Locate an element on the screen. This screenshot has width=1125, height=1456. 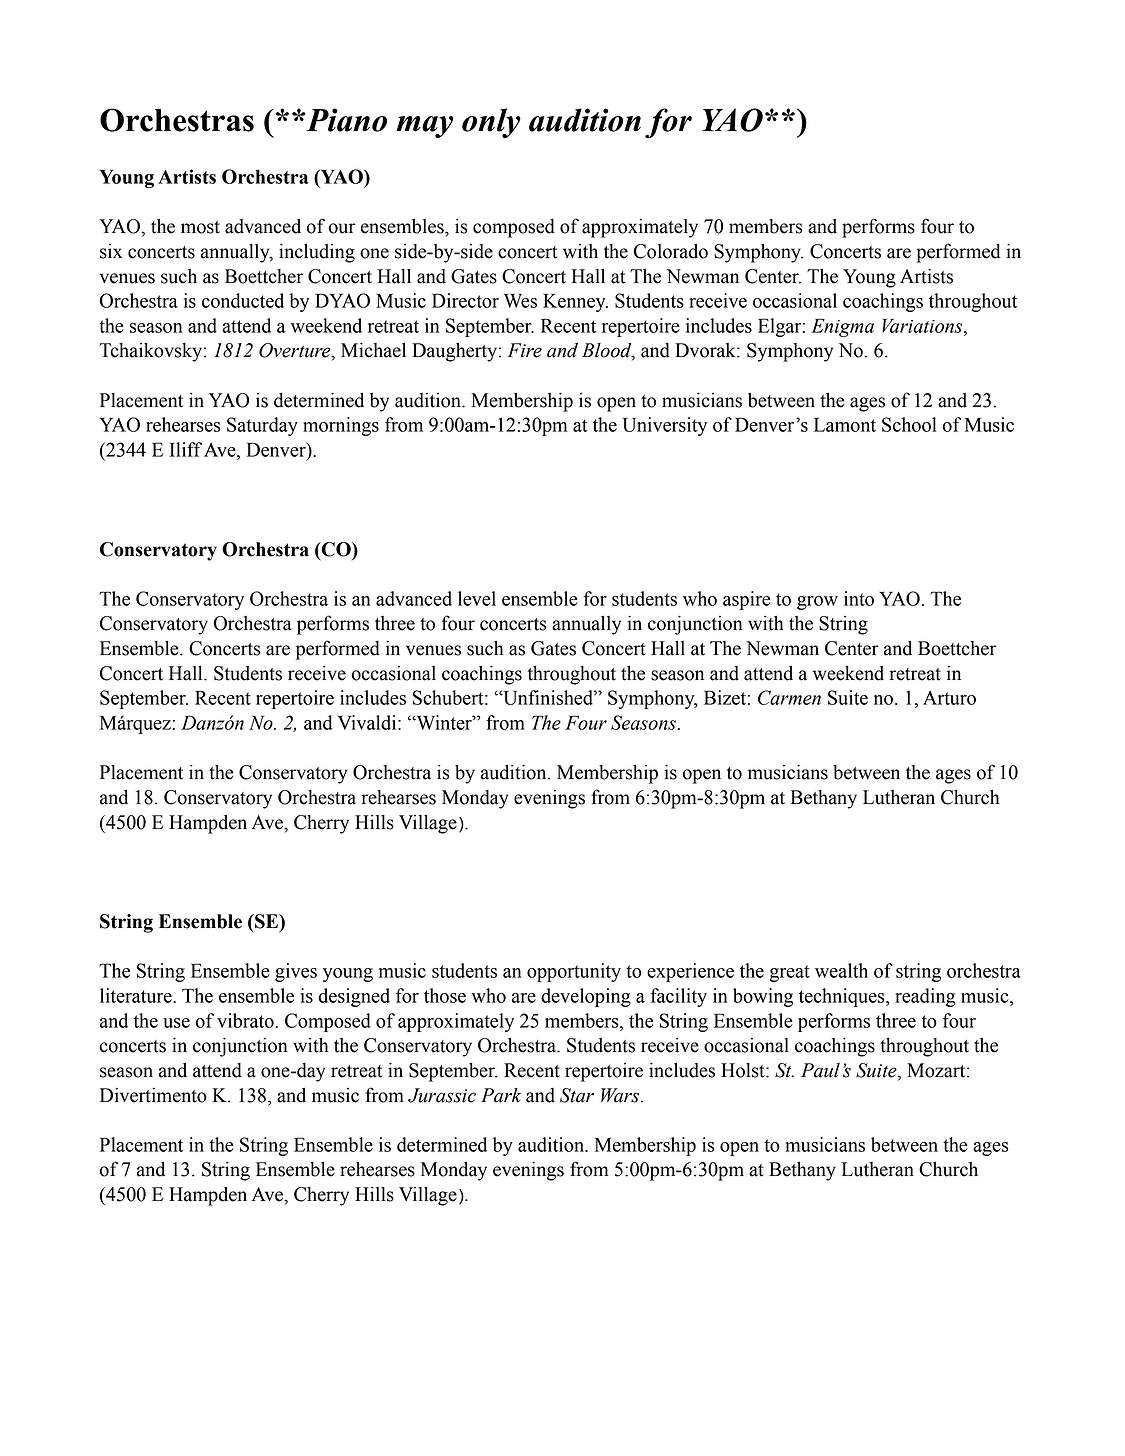
most is located at coordinates (200, 227).
